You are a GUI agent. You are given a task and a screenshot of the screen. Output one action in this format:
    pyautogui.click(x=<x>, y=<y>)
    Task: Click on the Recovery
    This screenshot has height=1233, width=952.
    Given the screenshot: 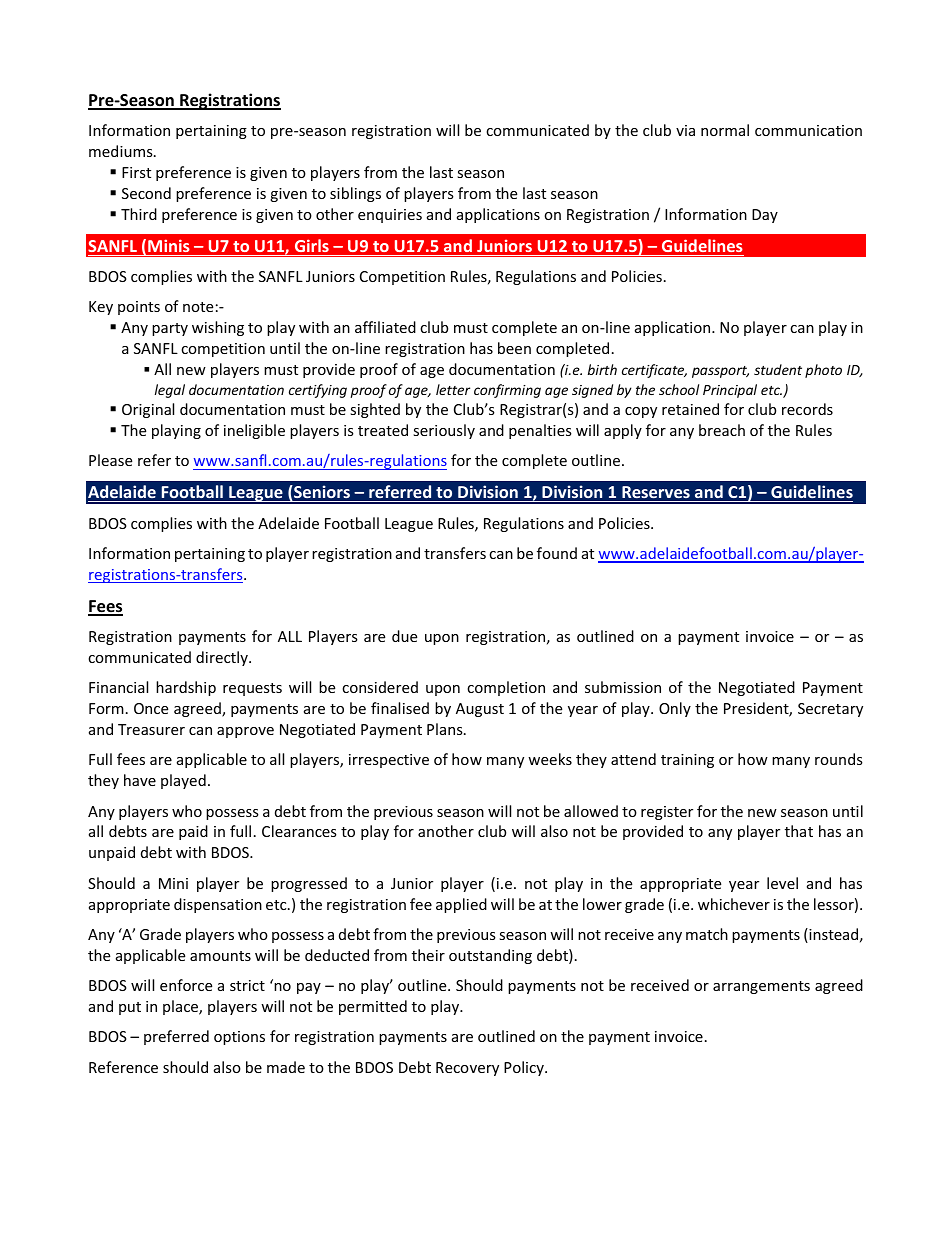 What is the action you would take?
    pyautogui.click(x=467, y=1069)
